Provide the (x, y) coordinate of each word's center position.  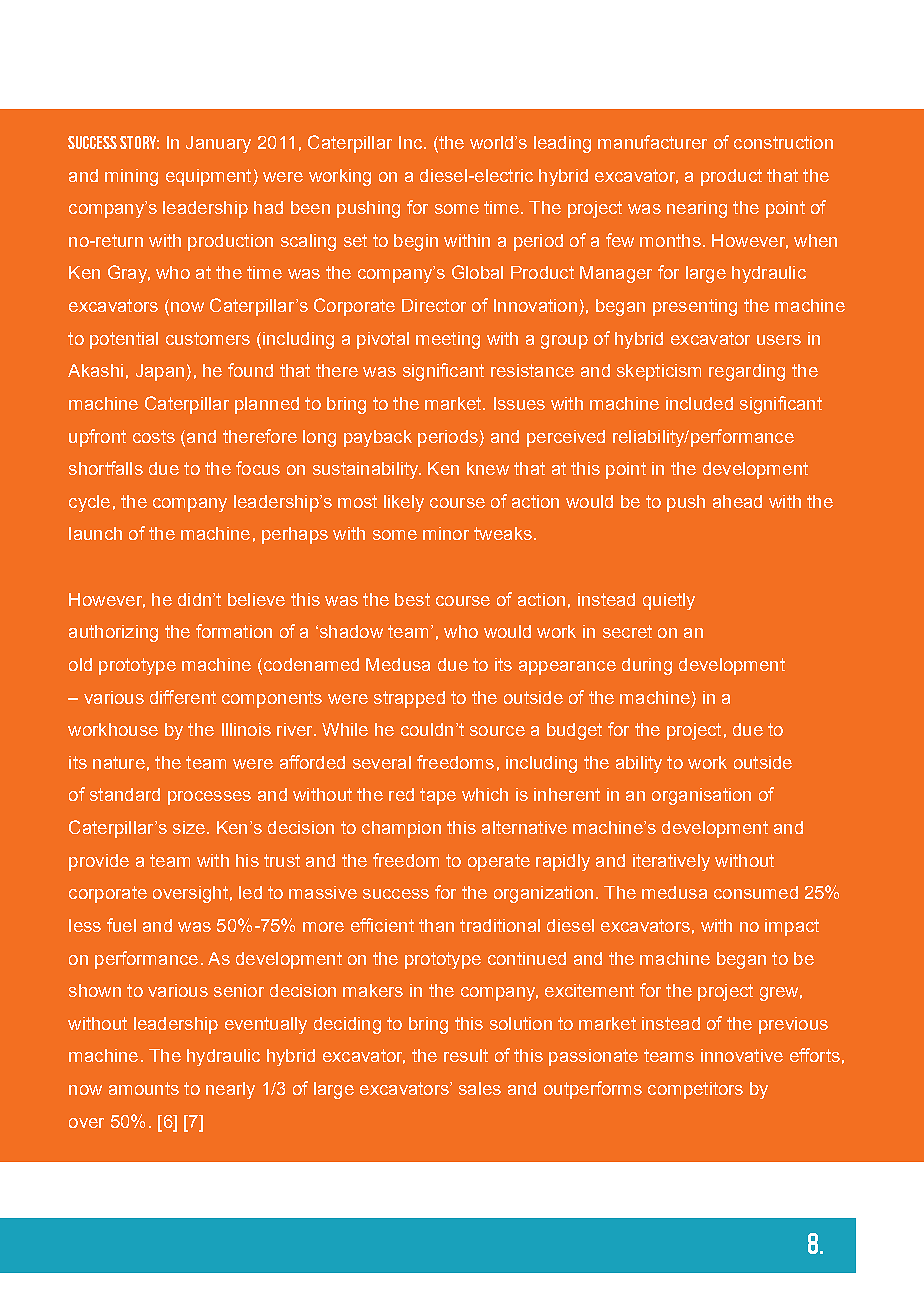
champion (401, 829)
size (189, 827)
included (699, 403)
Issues (519, 403)
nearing (697, 209)
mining (131, 177)
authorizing (113, 633)
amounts (144, 1088)
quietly (669, 601)
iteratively (671, 862)
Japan (161, 372)
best (412, 599)
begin (416, 242)
